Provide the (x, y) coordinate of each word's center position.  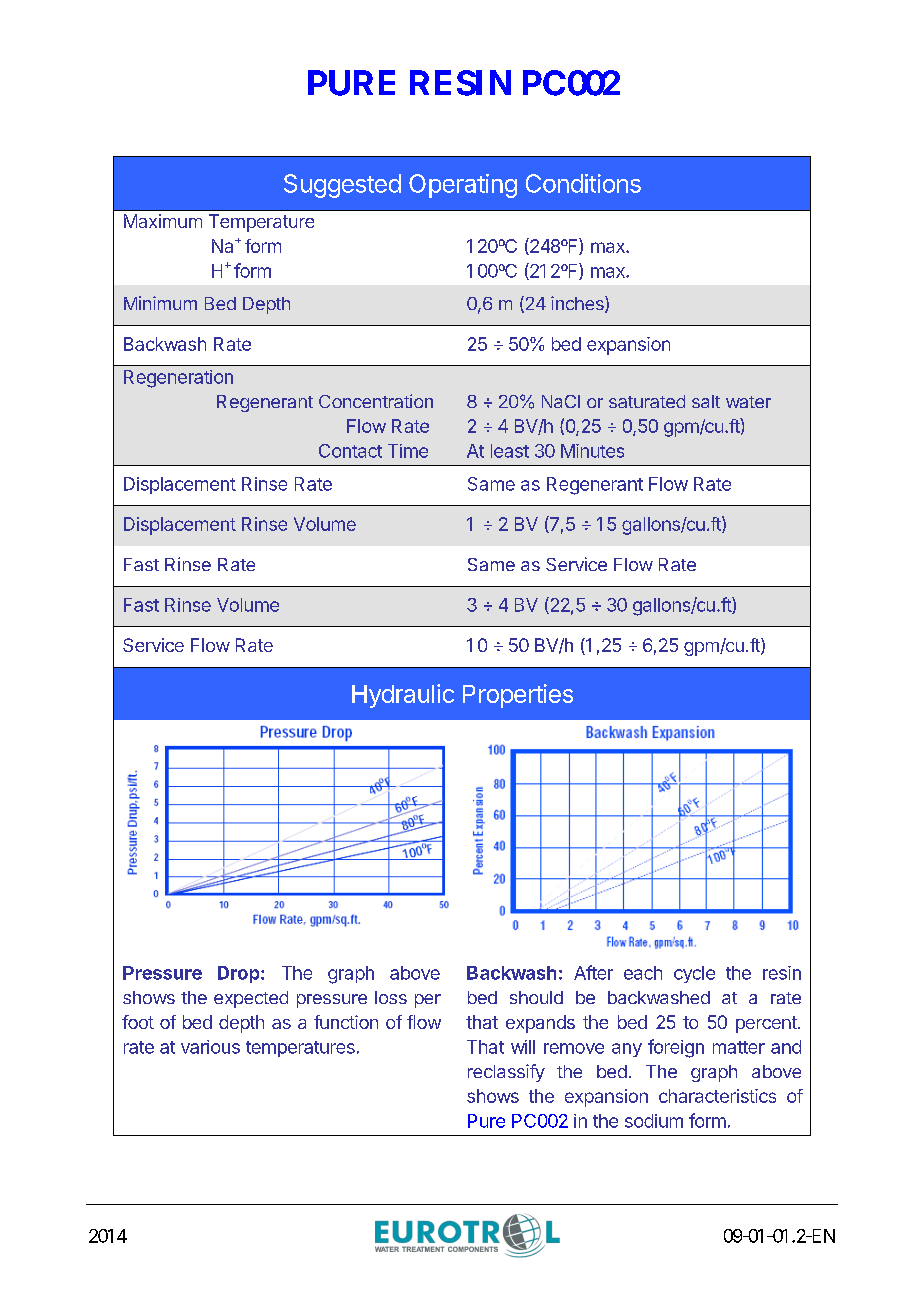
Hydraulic (403, 696)
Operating (463, 186)
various (210, 1047)
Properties (518, 696)
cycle (694, 974)
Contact (350, 451)
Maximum (163, 221)
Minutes (592, 451)
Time (408, 451)
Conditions (583, 183)
